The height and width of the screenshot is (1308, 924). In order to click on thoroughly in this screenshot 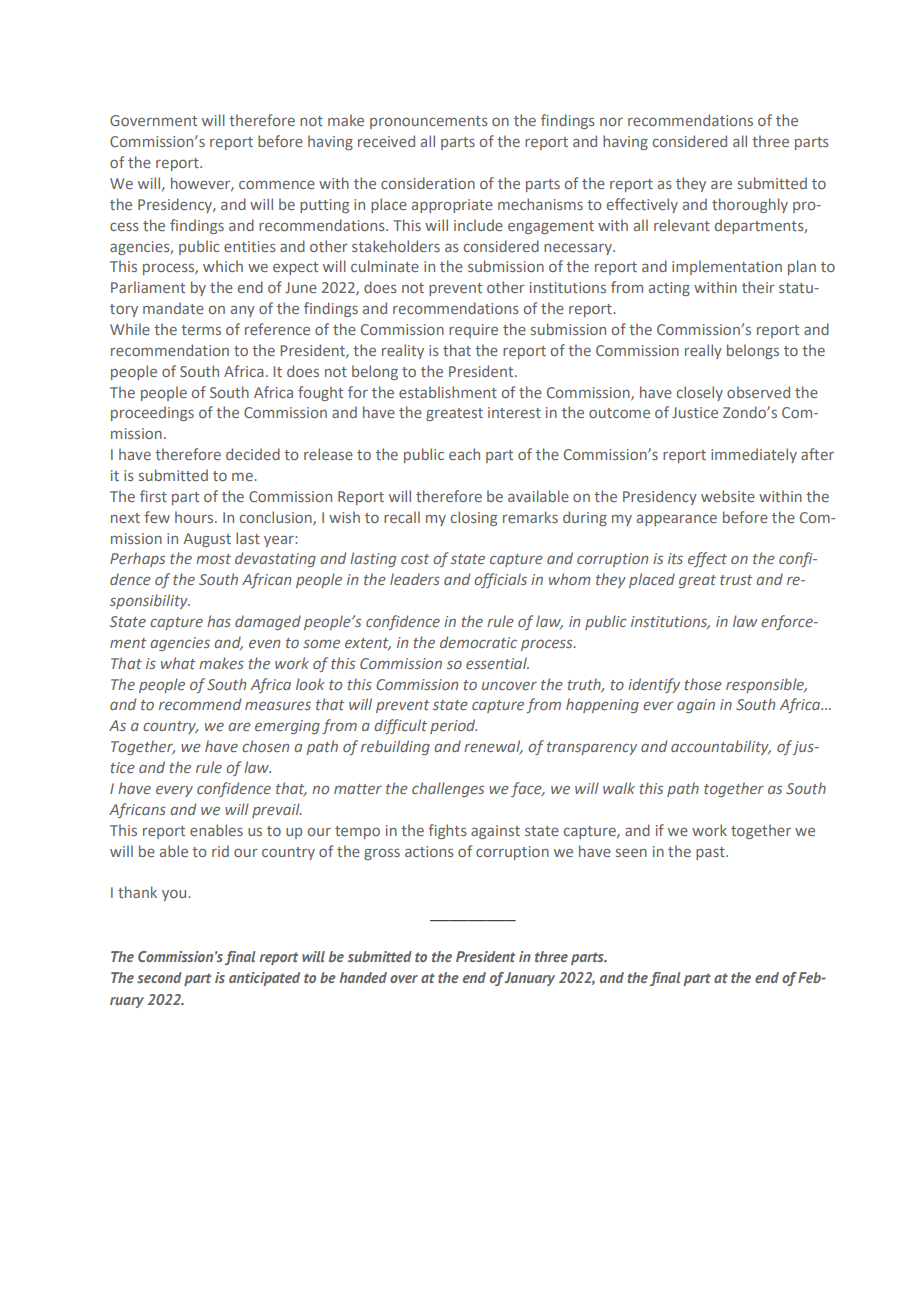, I will do `click(750, 205)`.
